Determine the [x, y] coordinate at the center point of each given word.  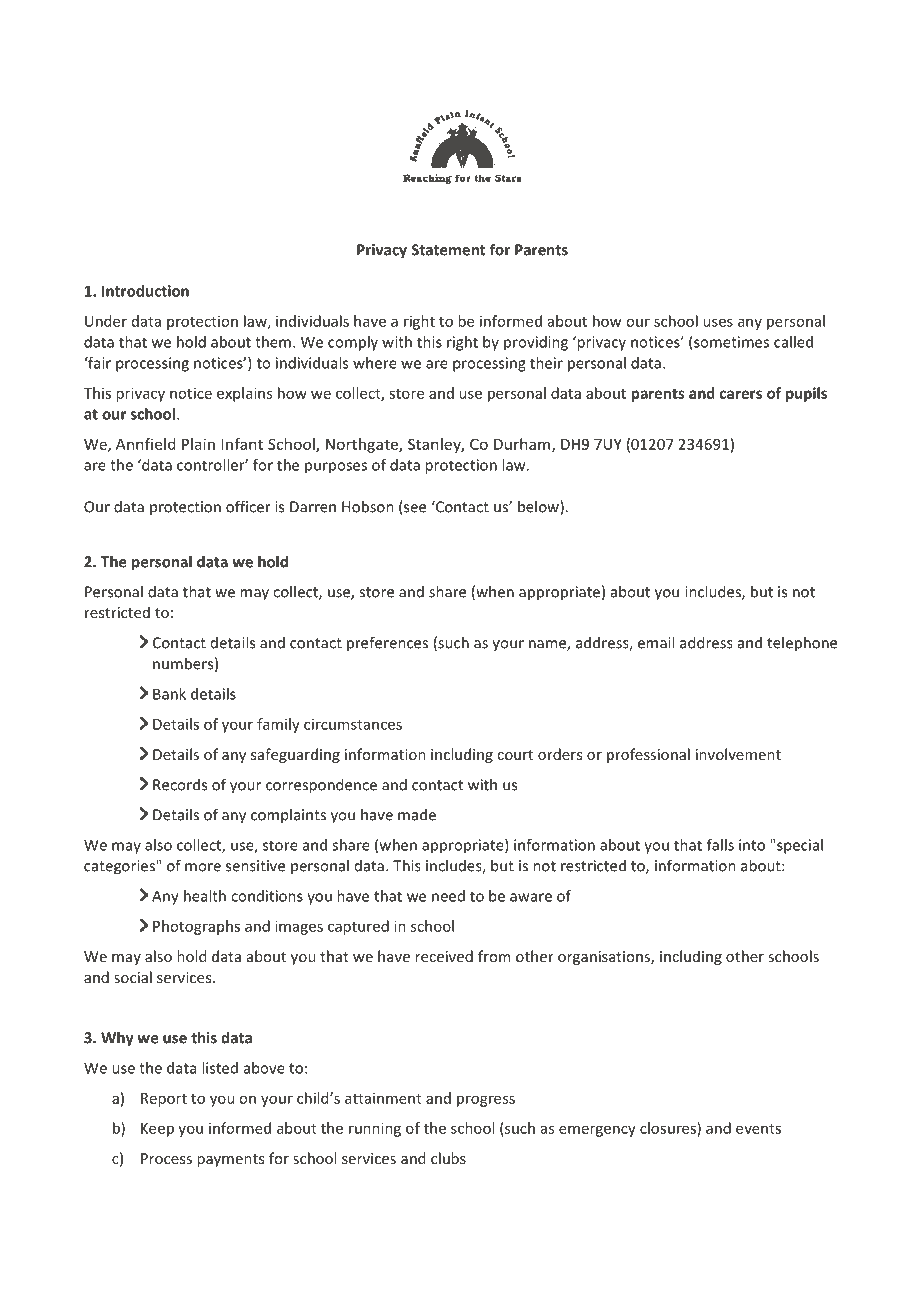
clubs [448, 1158]
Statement [448, 250]
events [758, 1129]
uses [718, 322]
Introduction [145, 291]
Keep [157, 1130]
